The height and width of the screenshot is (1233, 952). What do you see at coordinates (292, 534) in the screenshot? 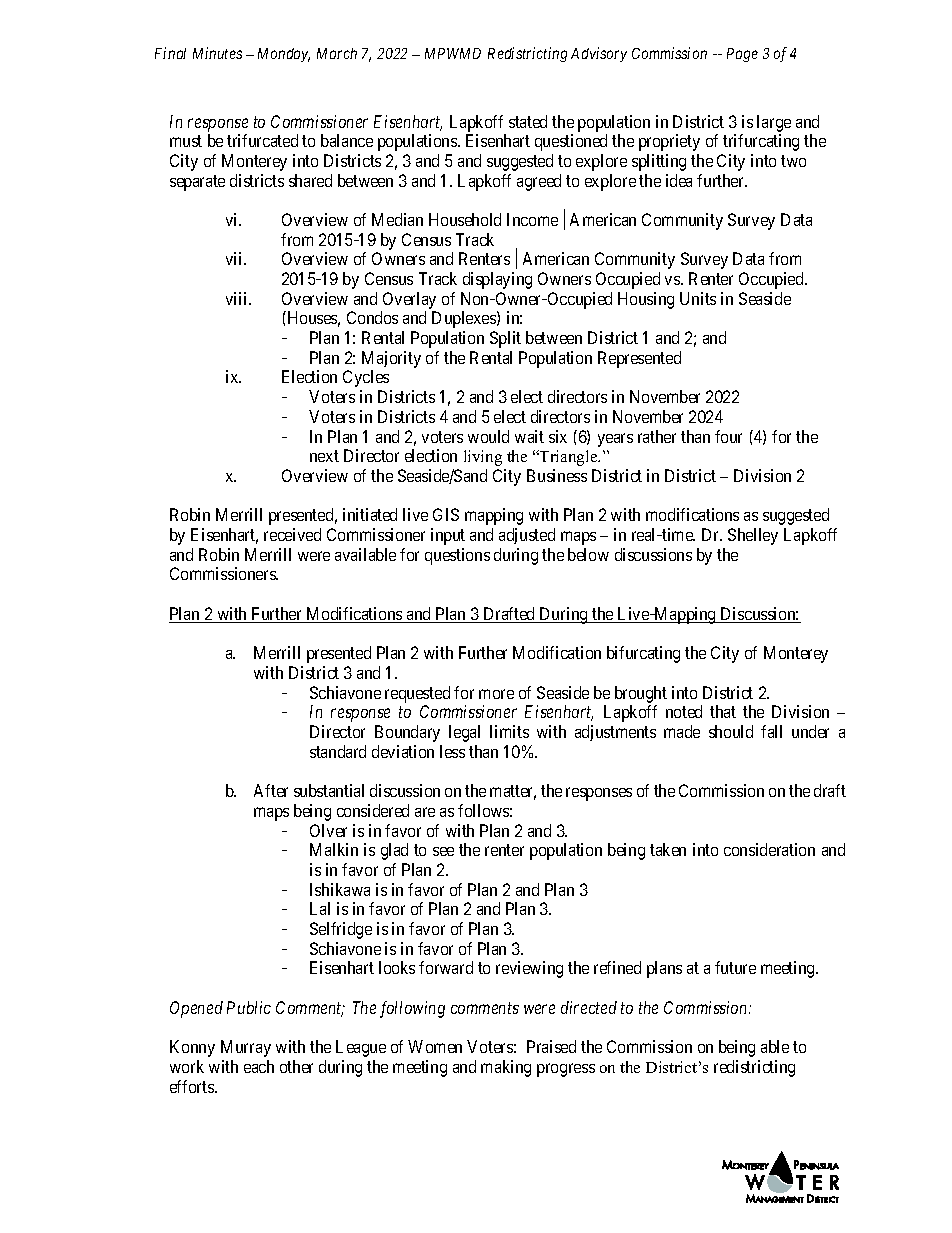
I see `received` at bounding box center [292, 534].
